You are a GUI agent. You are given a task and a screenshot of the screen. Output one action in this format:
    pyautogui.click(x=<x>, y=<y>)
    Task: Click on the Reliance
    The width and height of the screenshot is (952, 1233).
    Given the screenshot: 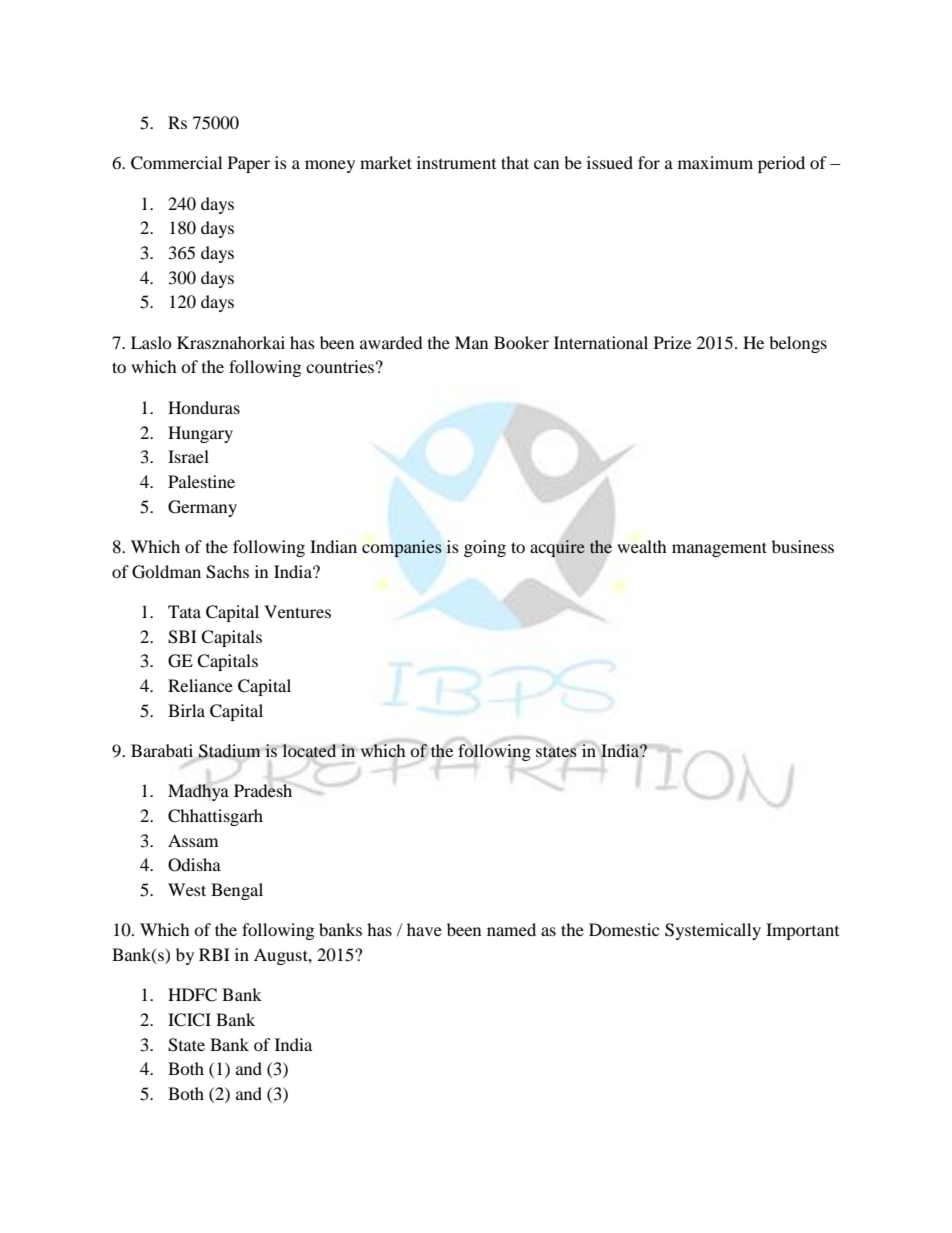 What is the action you would take?
    pyautogui.click(x=200, y=685)
